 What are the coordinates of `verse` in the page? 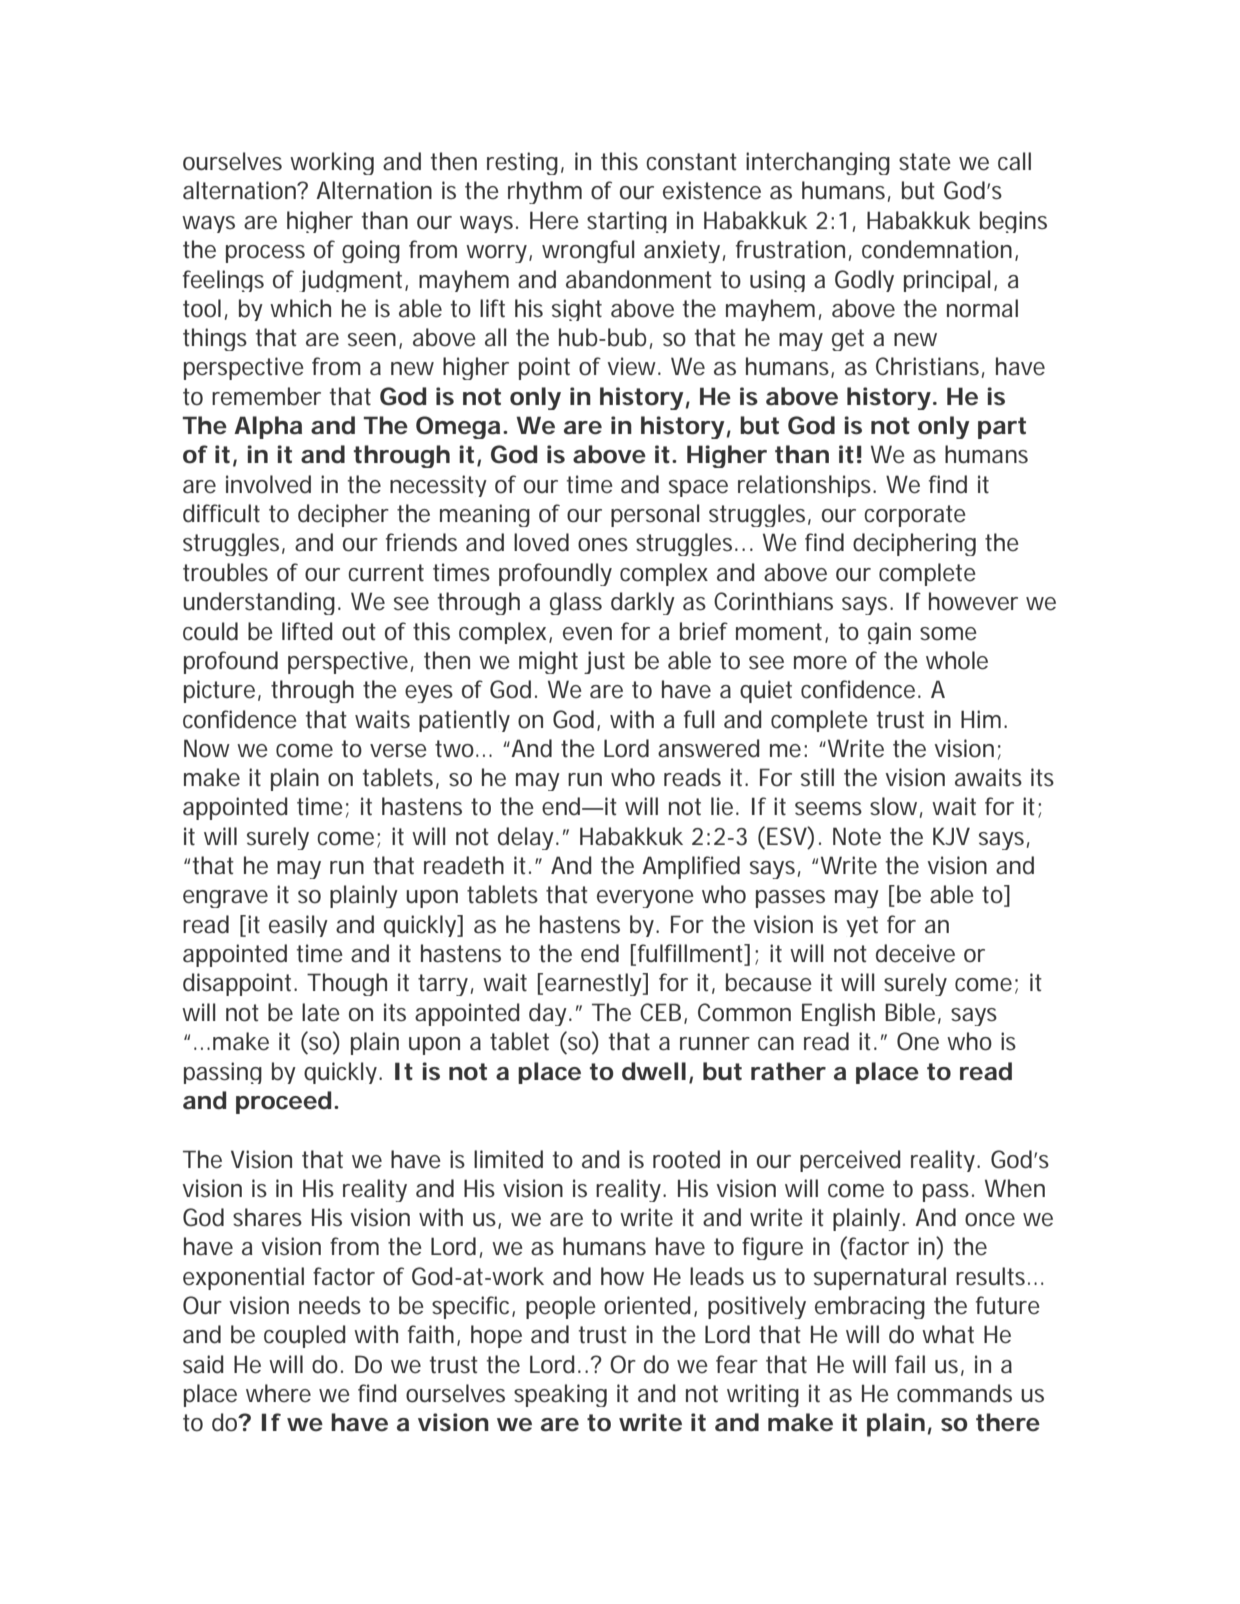 It's located at (398, 751).
